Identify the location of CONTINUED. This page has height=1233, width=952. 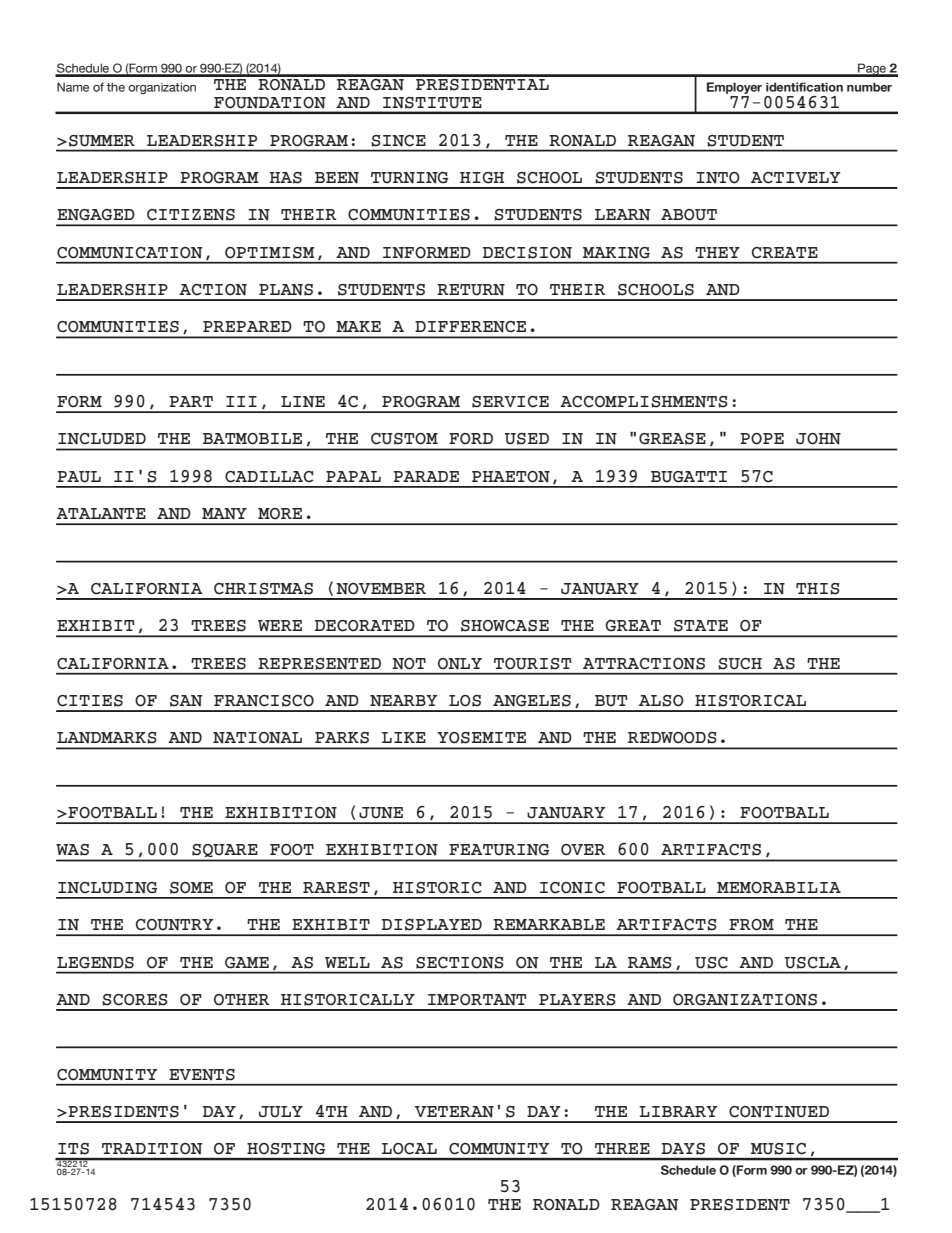
(779, 1112).
